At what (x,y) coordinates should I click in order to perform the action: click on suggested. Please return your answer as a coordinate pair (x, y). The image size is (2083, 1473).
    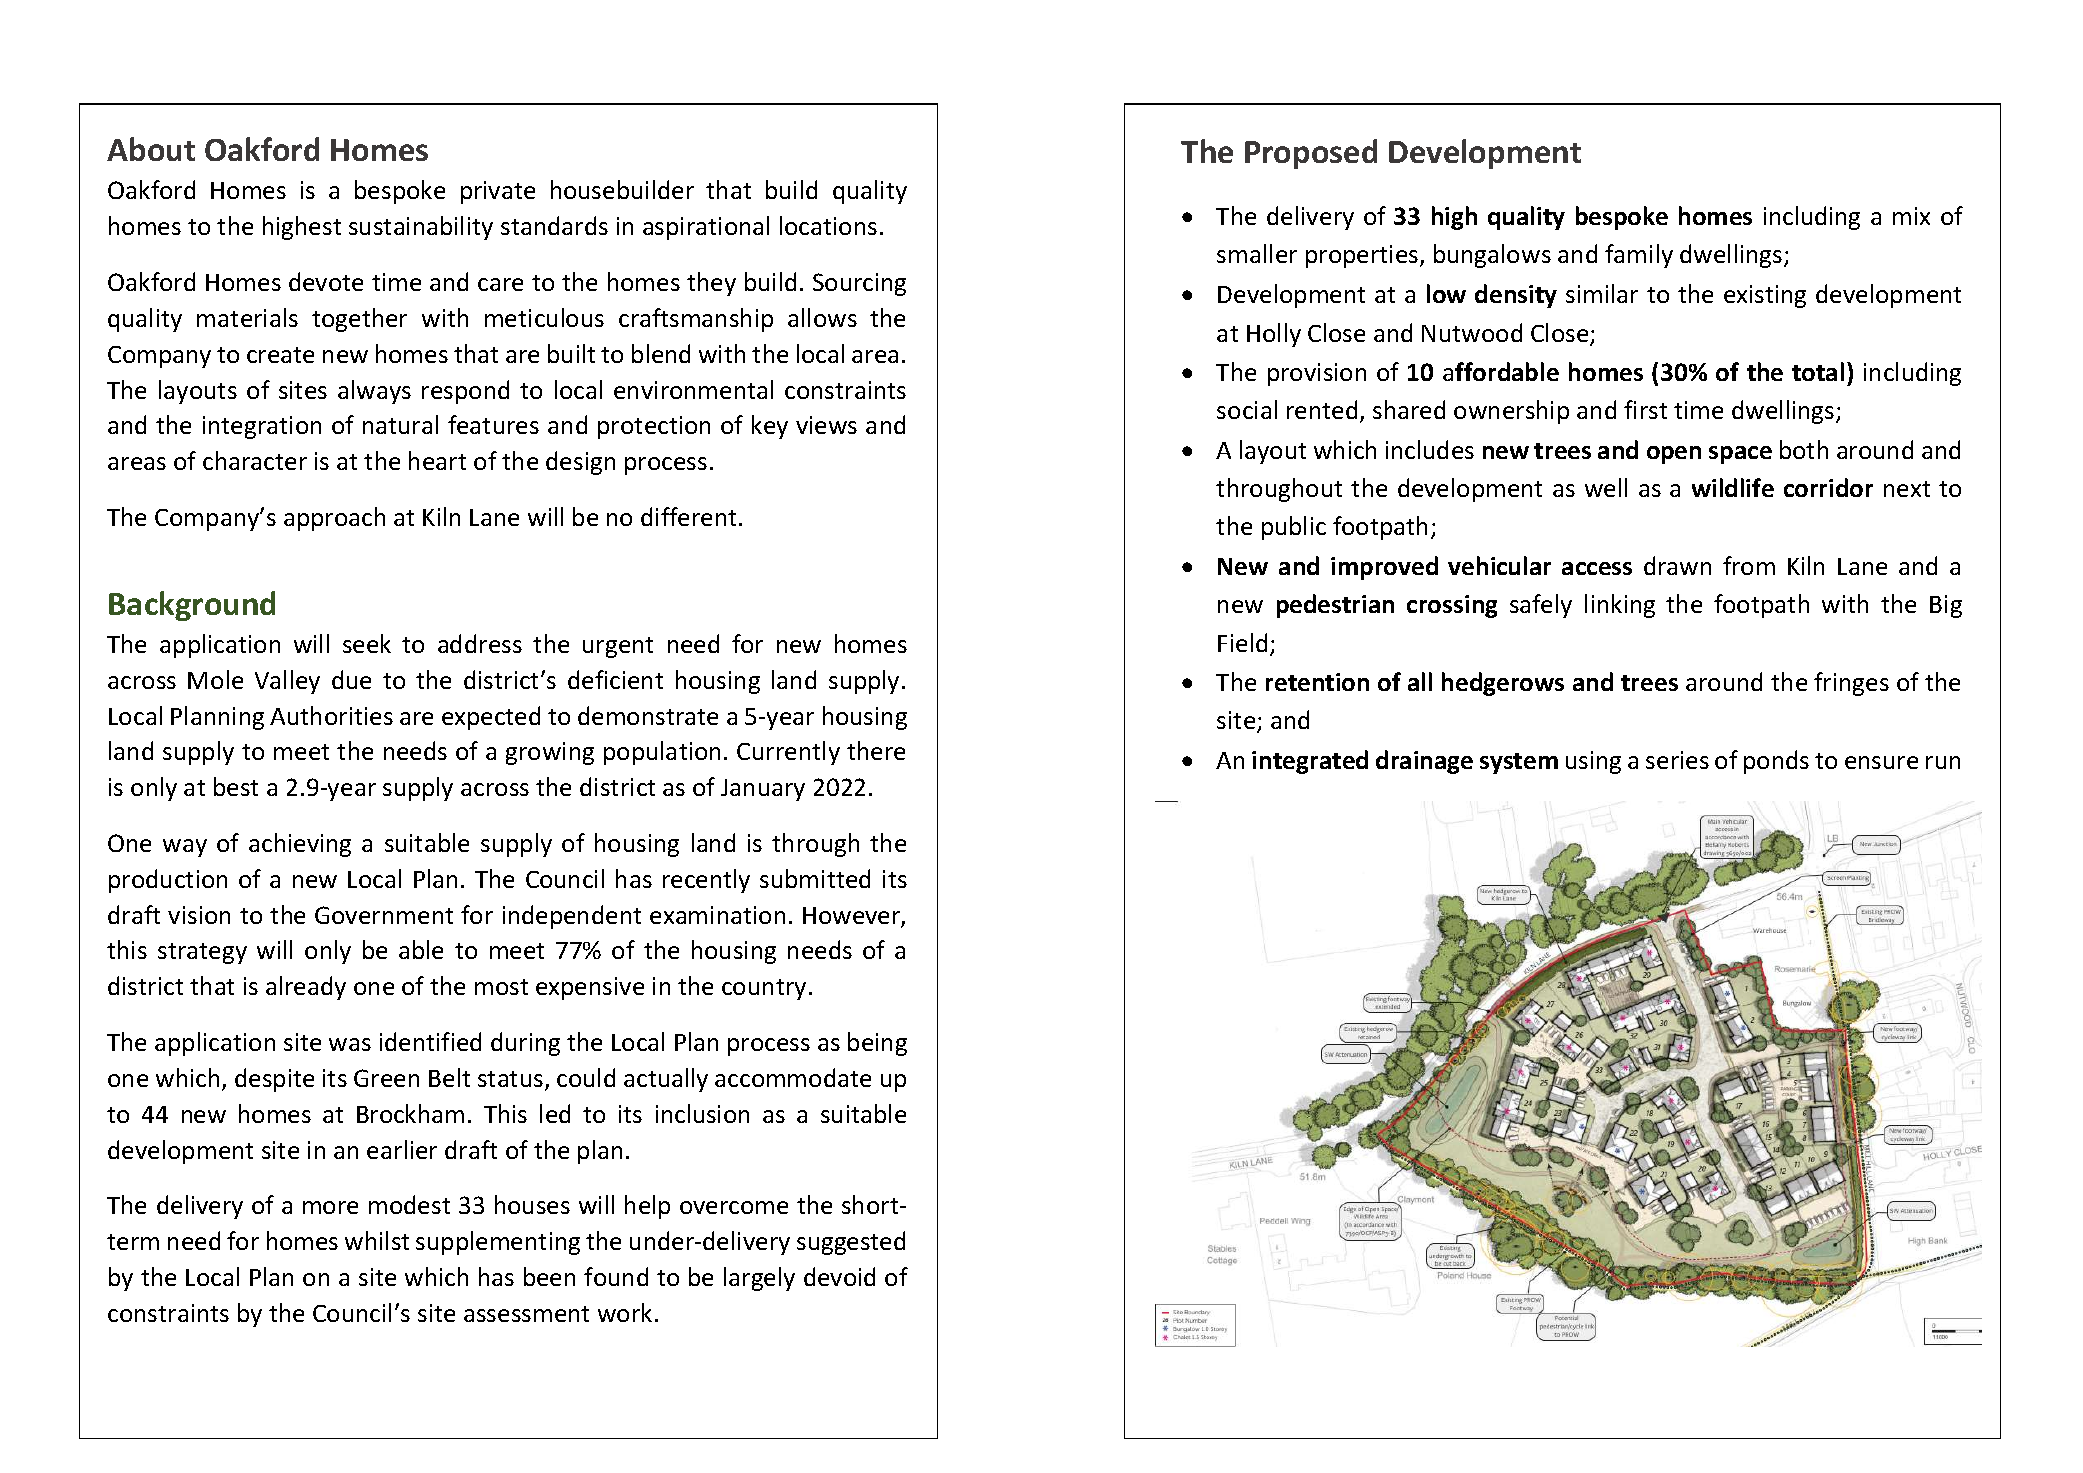
    Looking at the image, I should click on (851, 1243).
